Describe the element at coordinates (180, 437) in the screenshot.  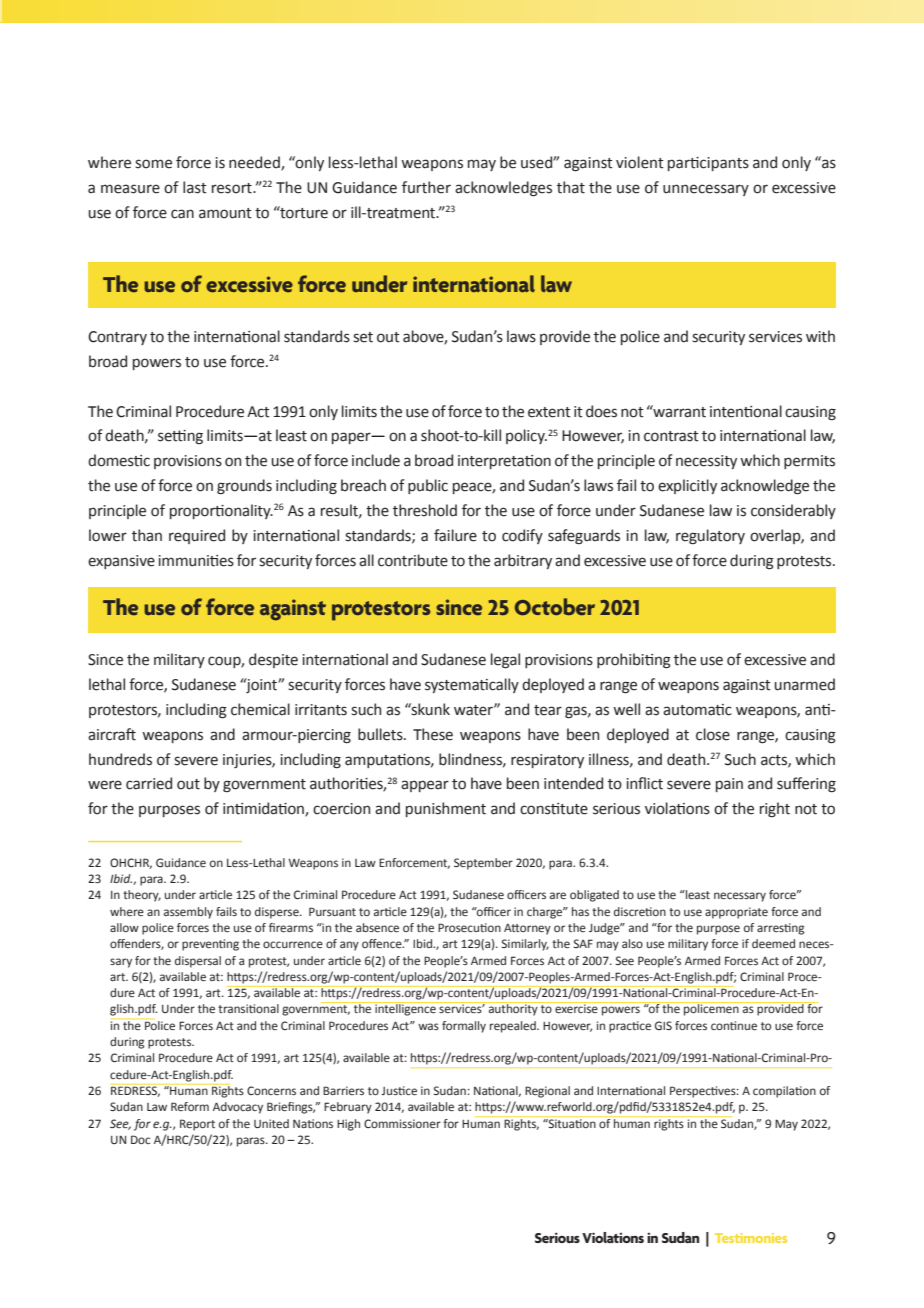
I see `setting` at that location.
